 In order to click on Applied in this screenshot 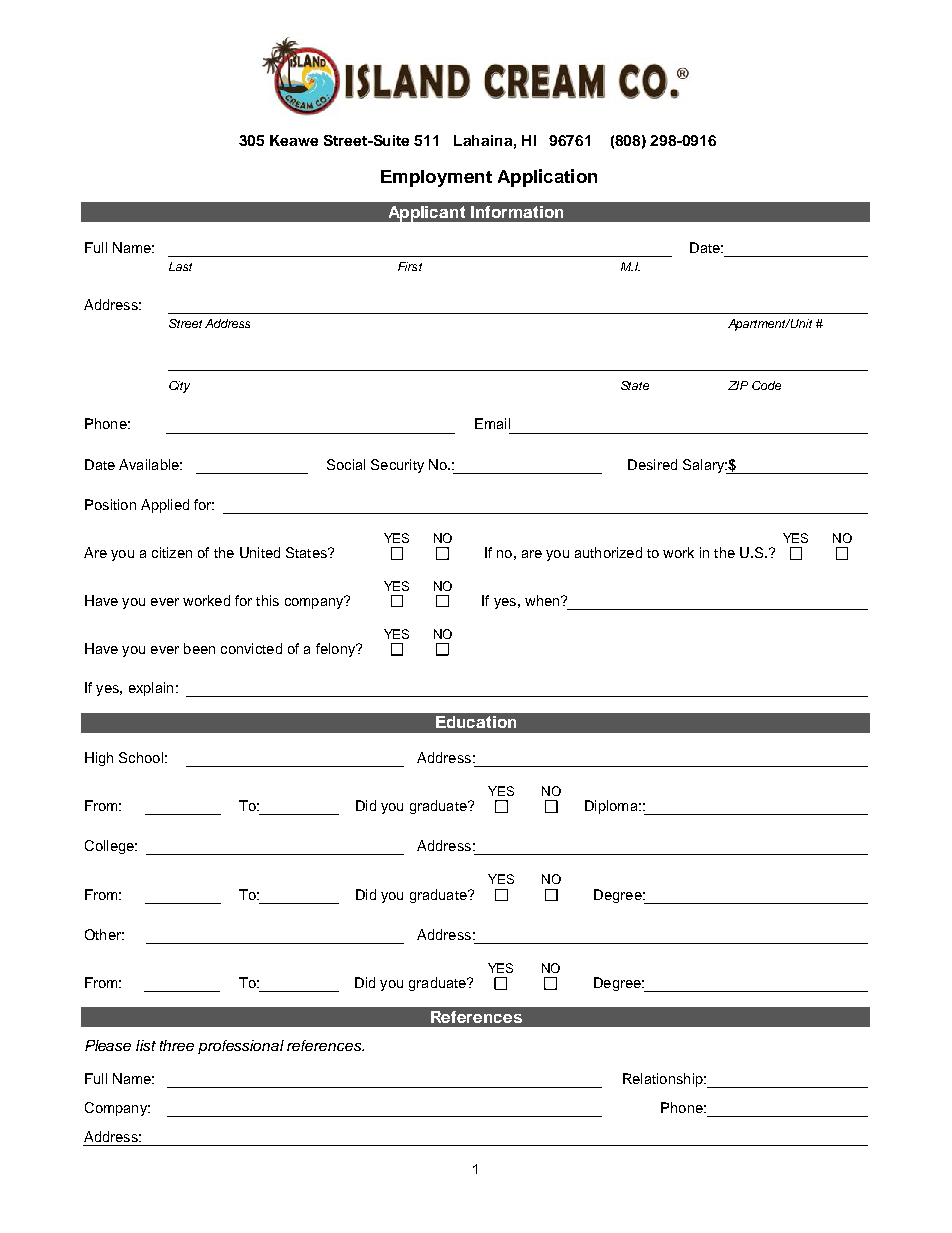, I will do `click(165, 506)`.
